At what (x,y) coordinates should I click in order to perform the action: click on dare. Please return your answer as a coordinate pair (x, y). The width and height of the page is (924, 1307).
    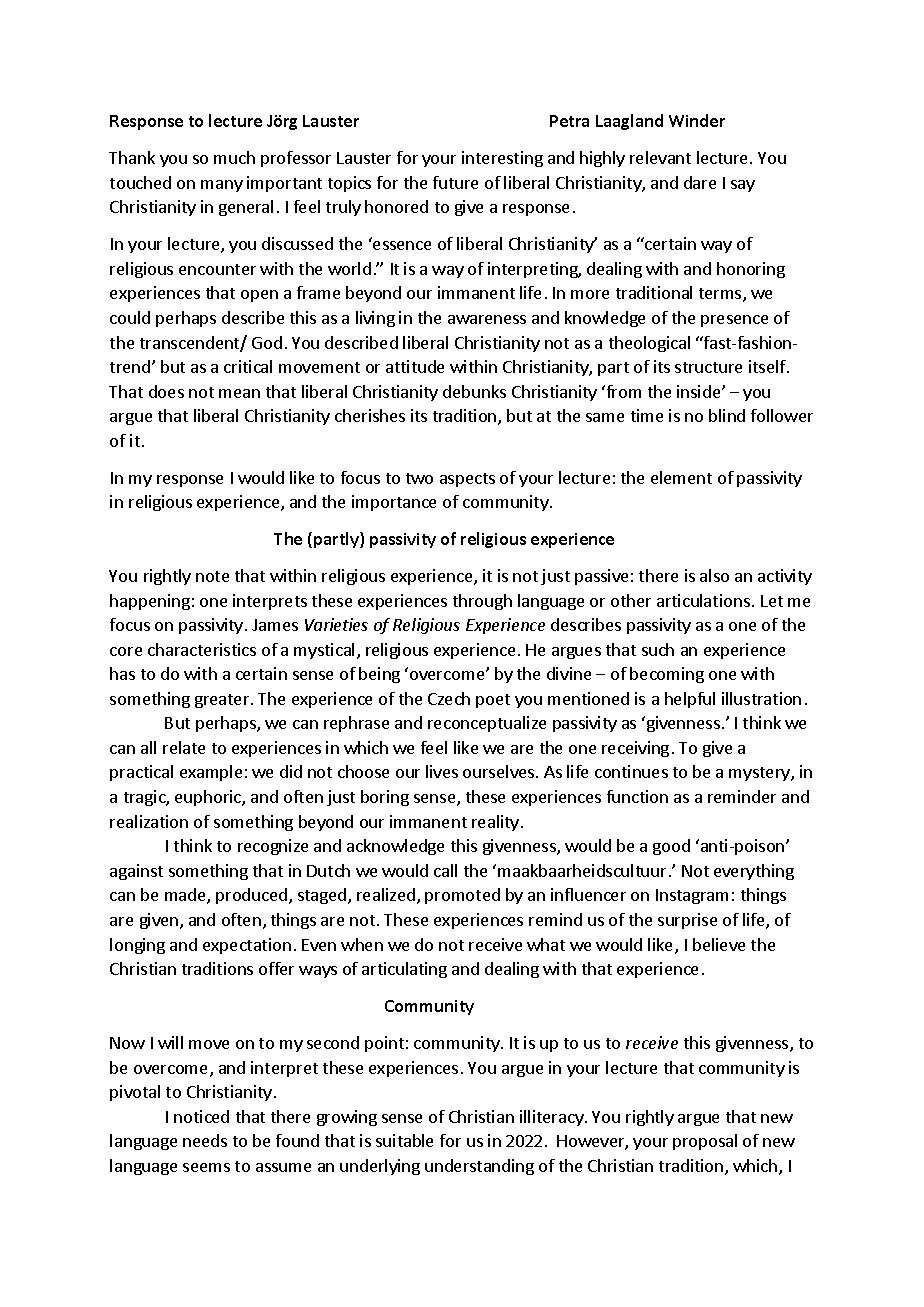
    Looking at the image, I should click on (700, 182).
